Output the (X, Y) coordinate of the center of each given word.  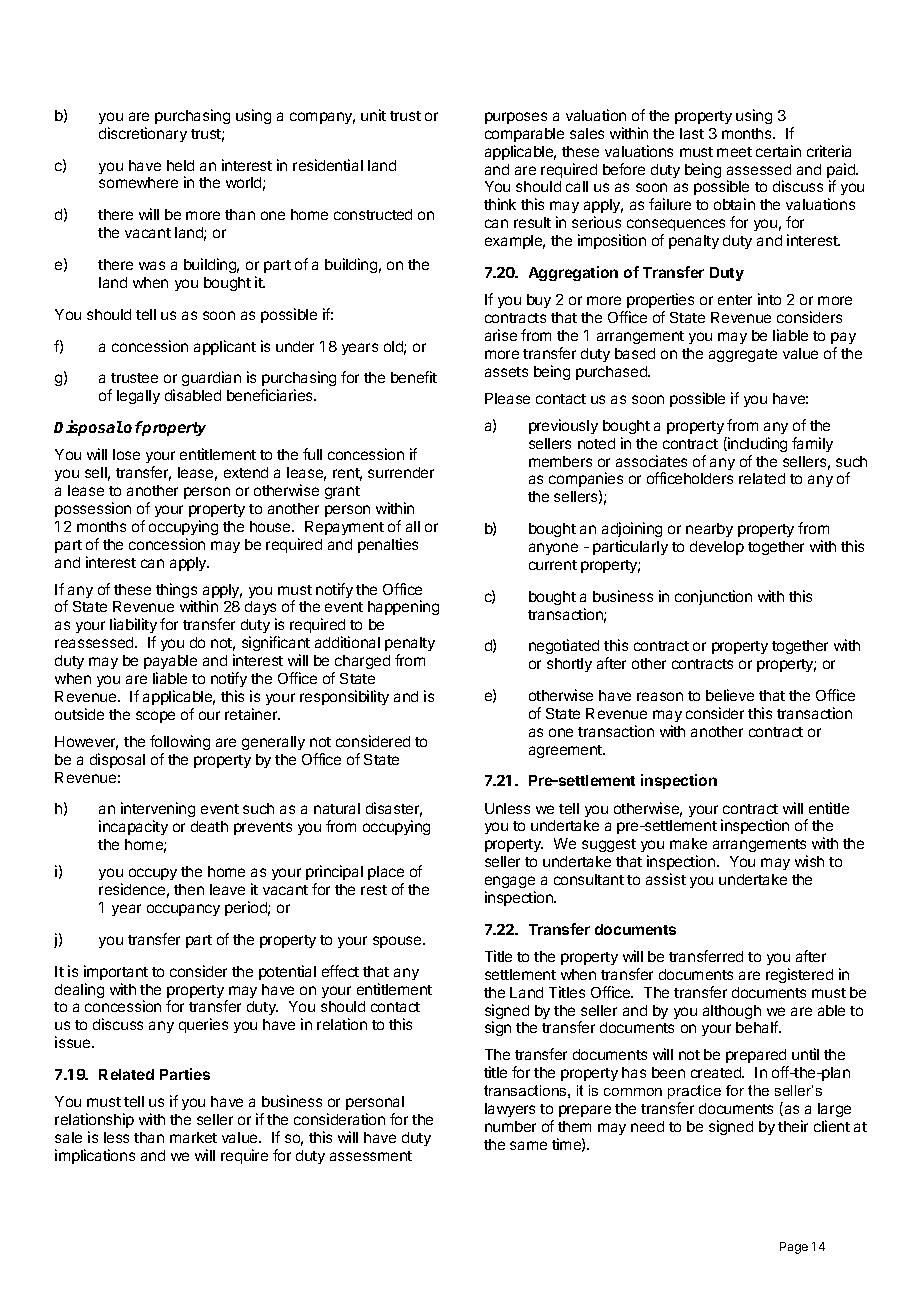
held (180, 165)
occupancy (183, 910)
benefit (414, 377)
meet (734, 152)
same (528, 1145)
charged (361, 664)
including (756, 444)
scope (155, 717)
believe (730, 695)
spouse (398, 942)
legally (138, 397)
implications (95, 1156)
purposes (516, 118)
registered (799, 975)
